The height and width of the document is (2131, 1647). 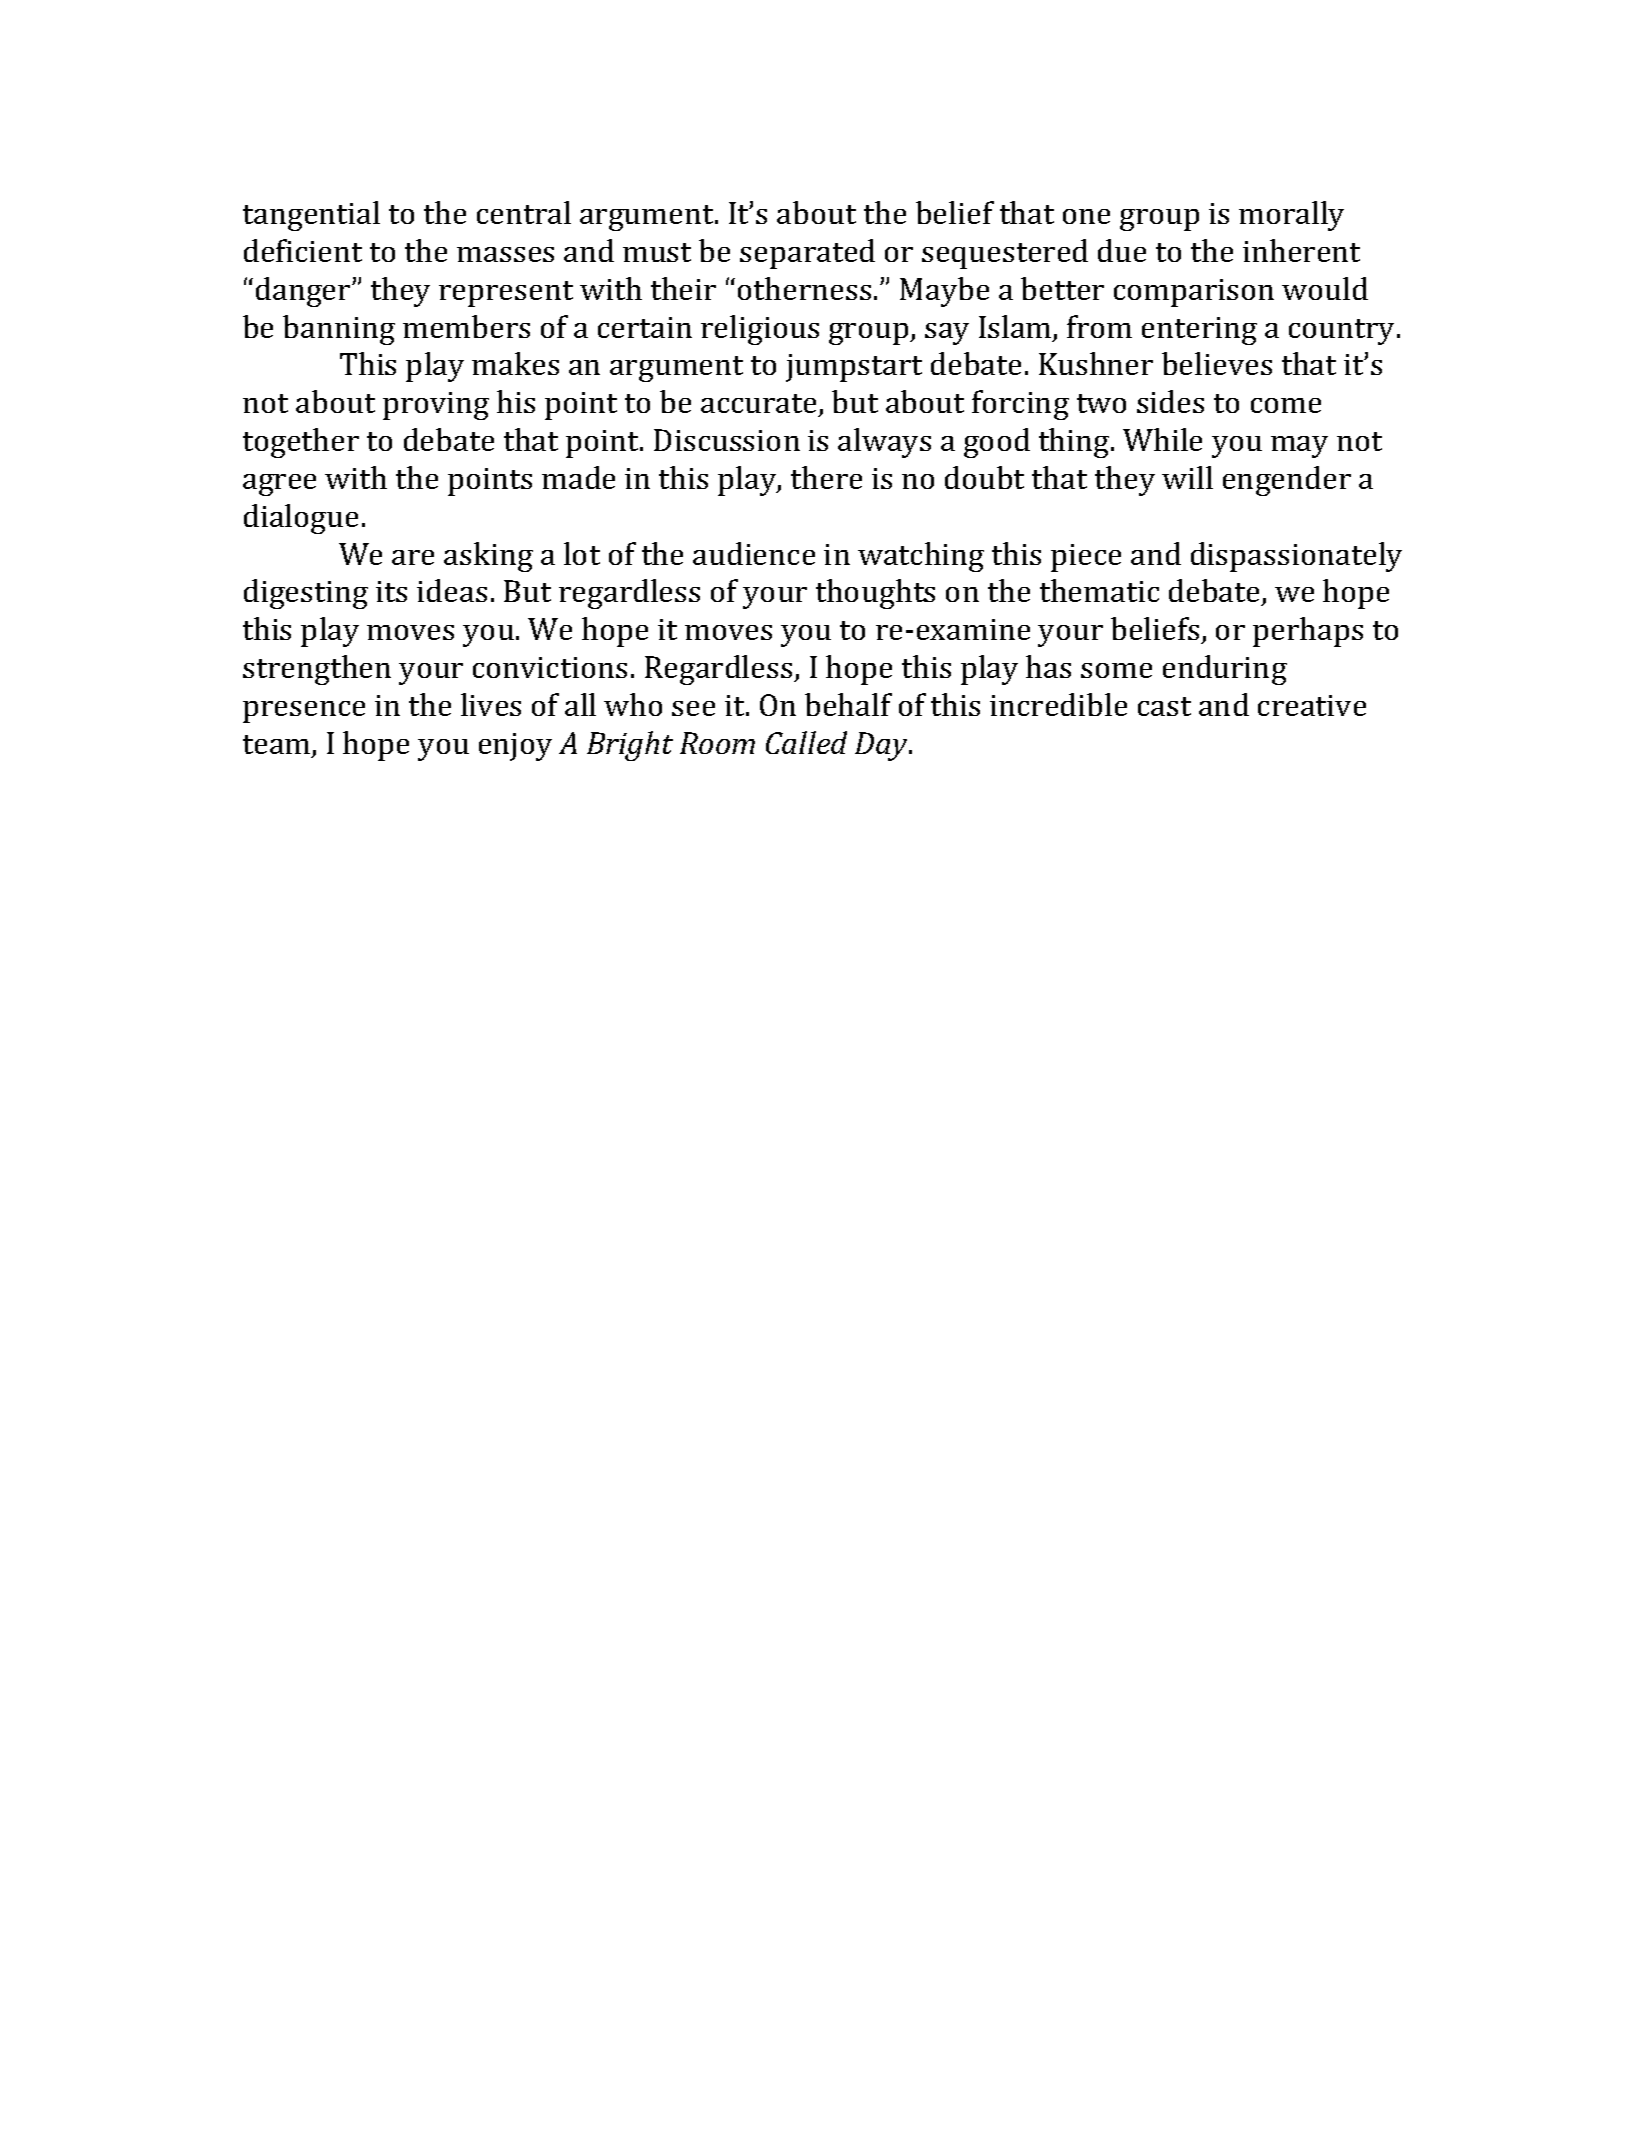 I want to click on separated, so click(x=807, y=254).
